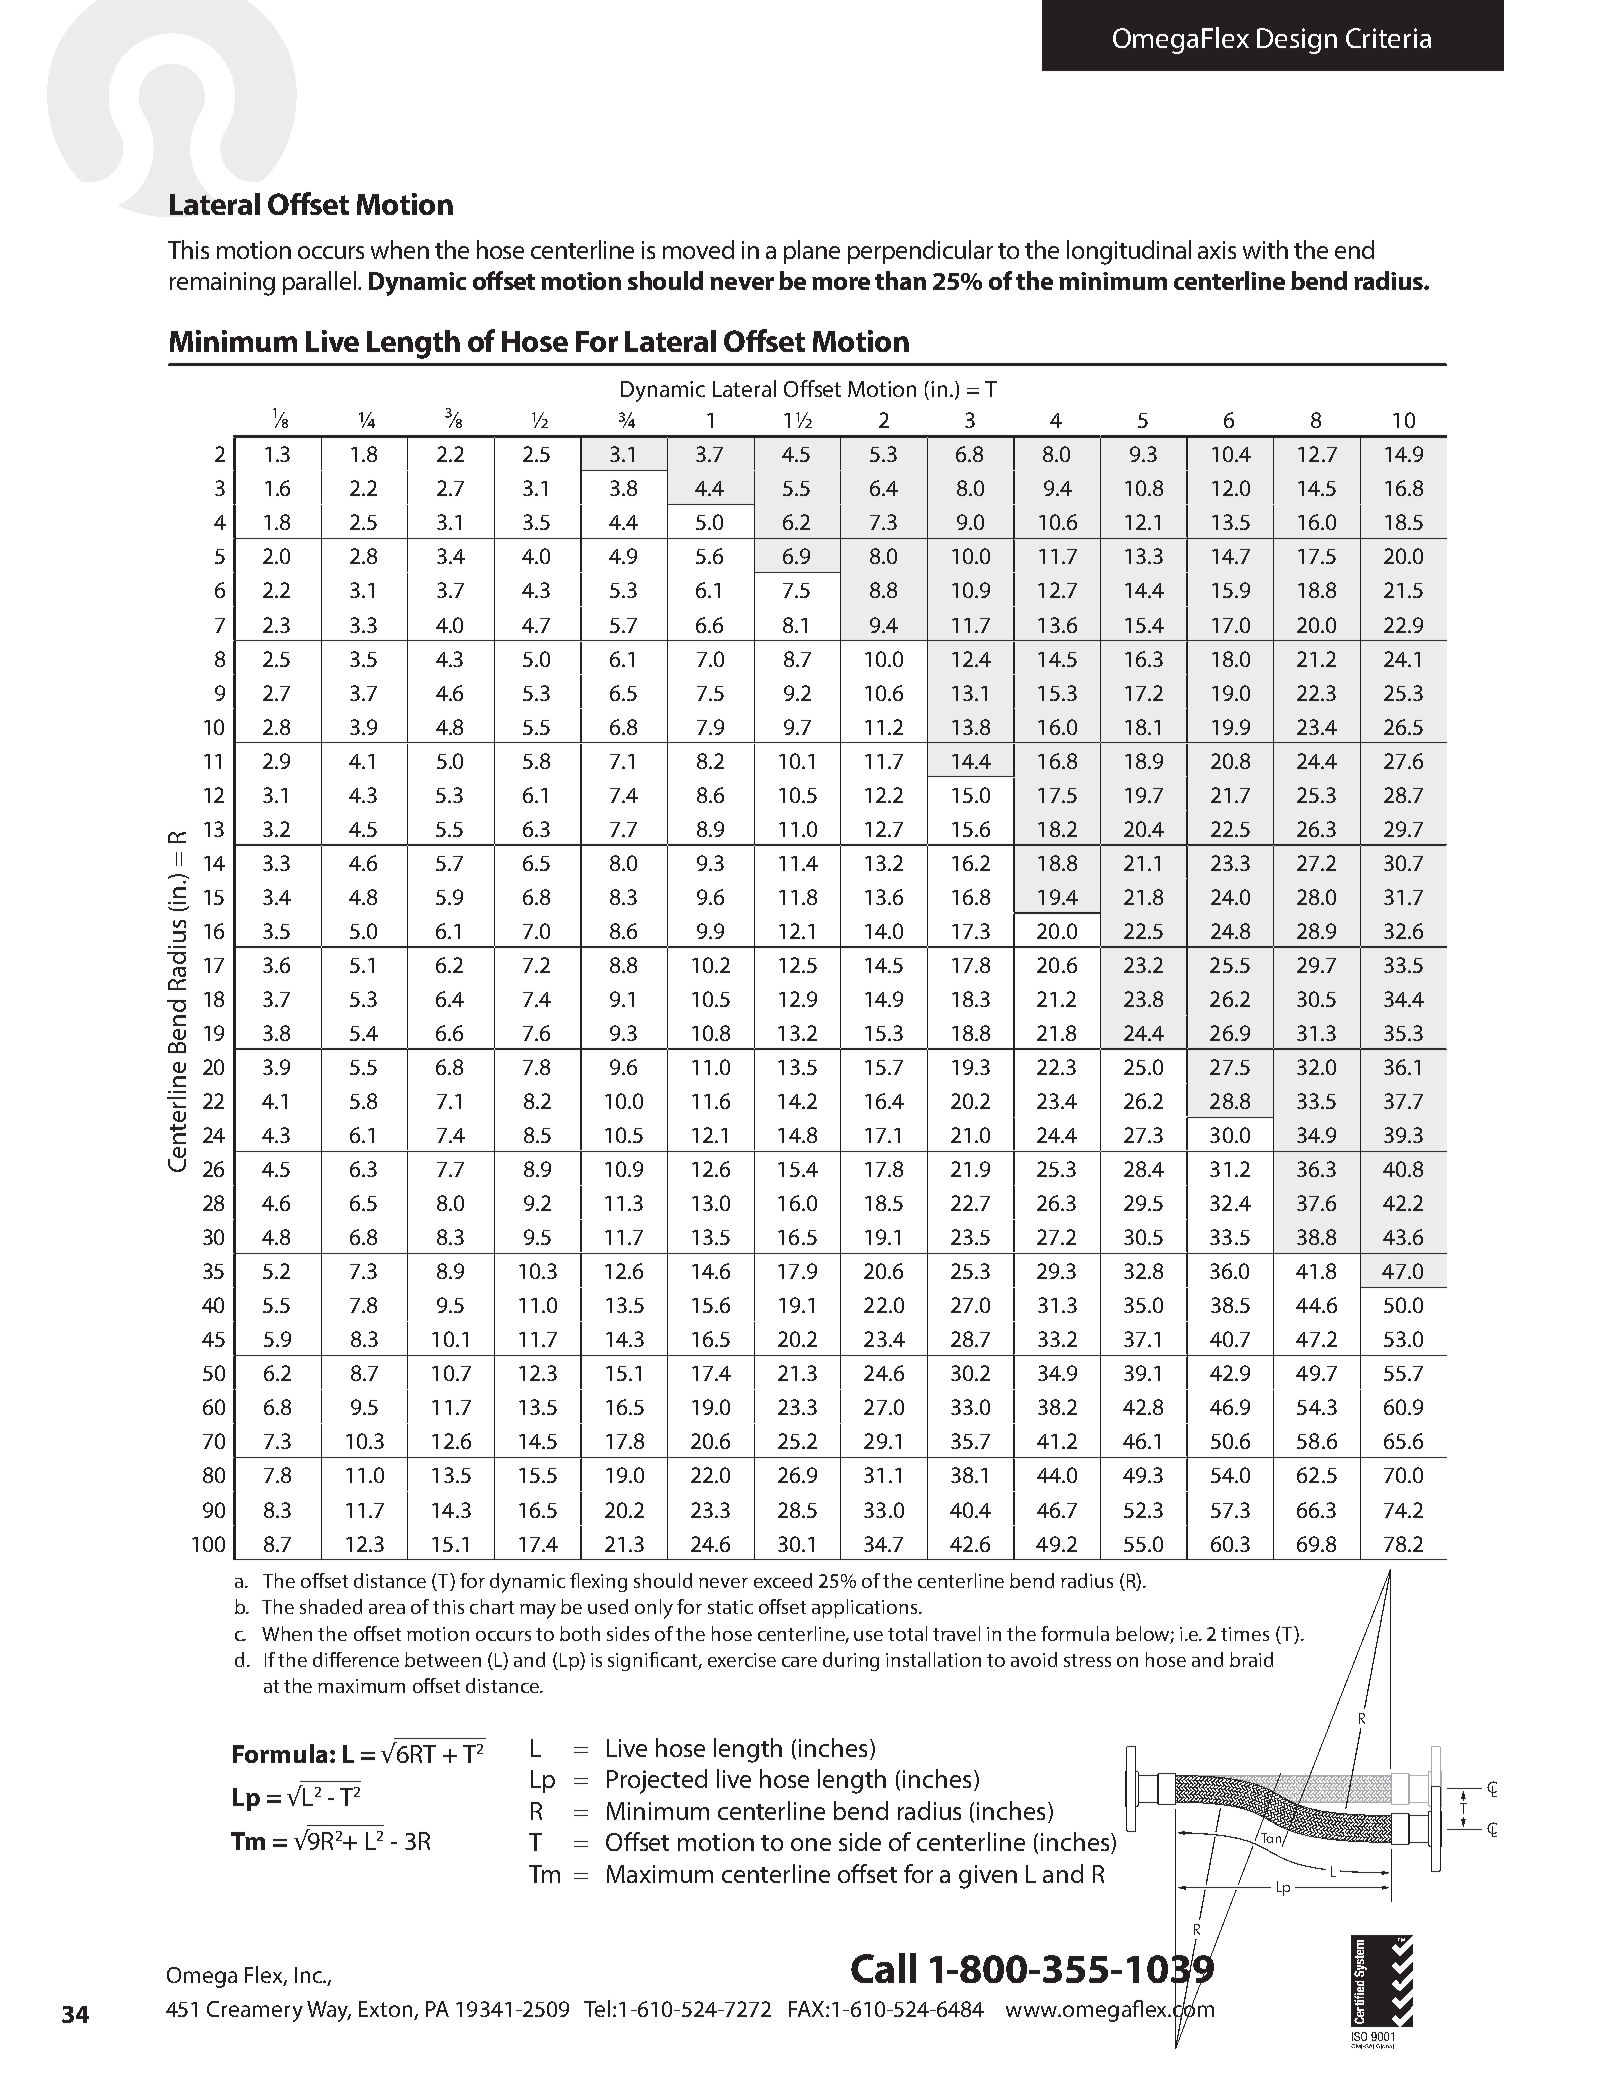  Describe the element at coordinates (988, 1877) in the document. I see `given` at that location.
